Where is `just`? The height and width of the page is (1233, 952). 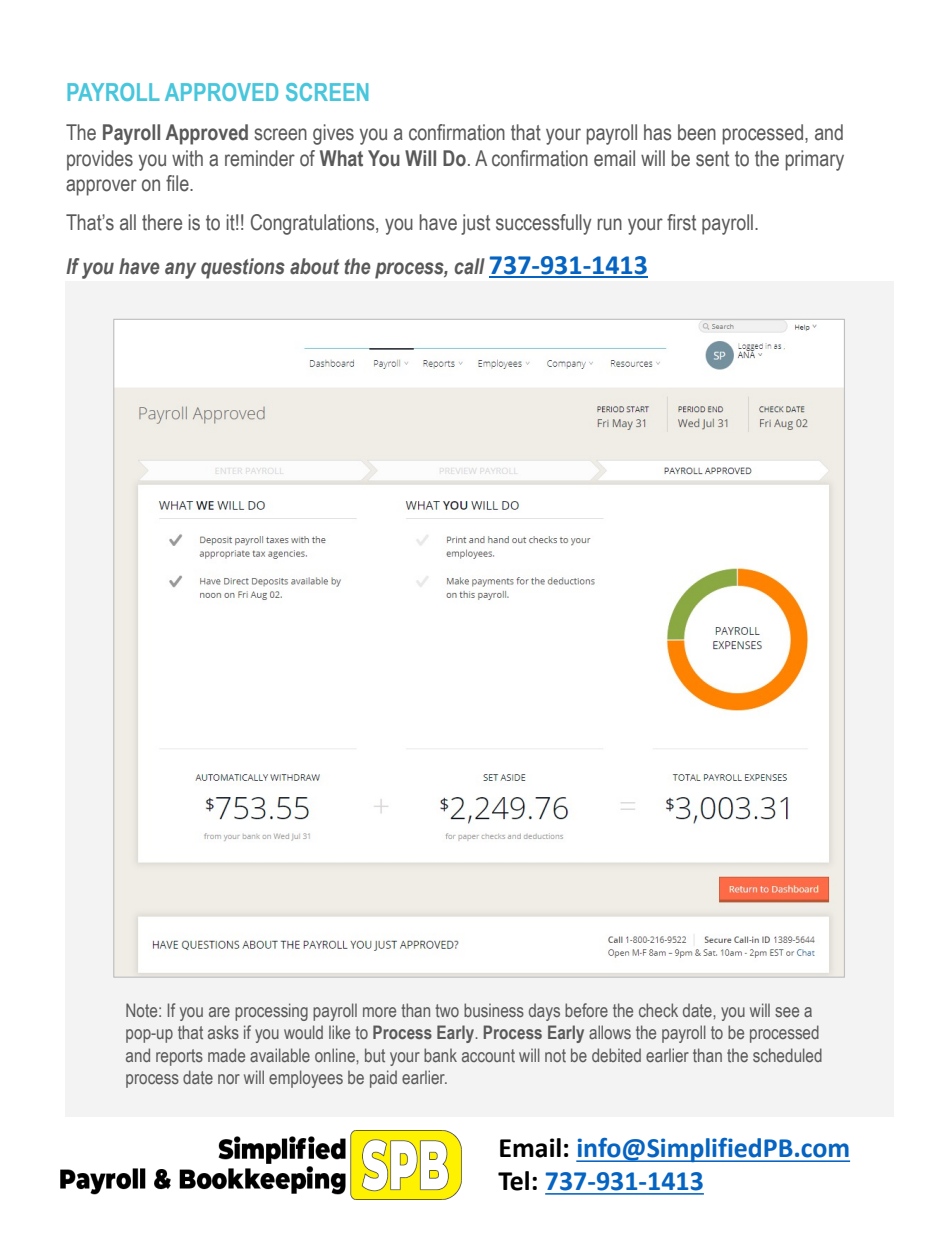 just is located at coordinates (475, 224).
